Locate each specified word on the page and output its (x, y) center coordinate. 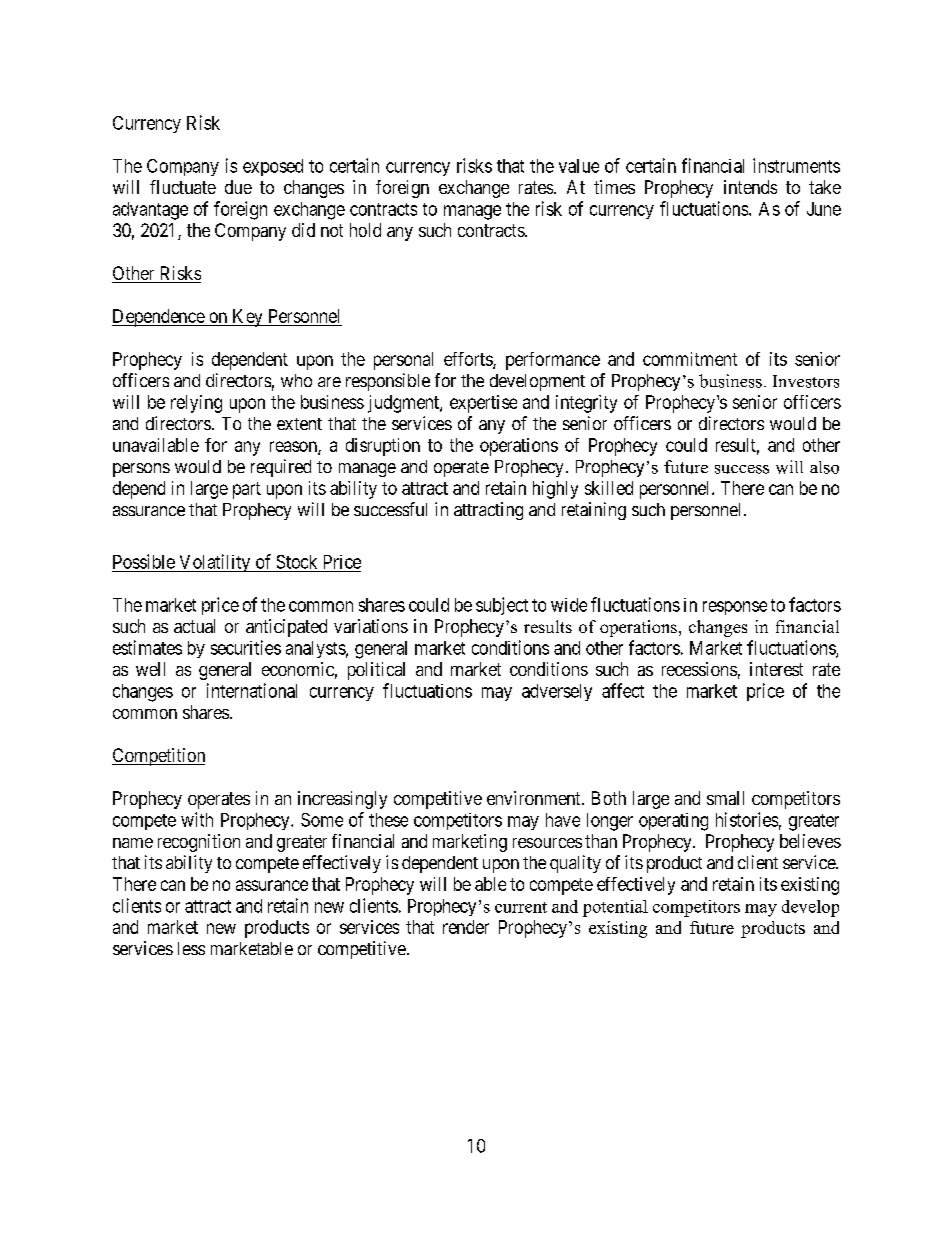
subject (502, 606)
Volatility (215, 563)
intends (750, 187)
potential (615, 908)
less (191, 948)
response (735, 608)
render (466, 927)
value (579, 166)
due (238, 187)
